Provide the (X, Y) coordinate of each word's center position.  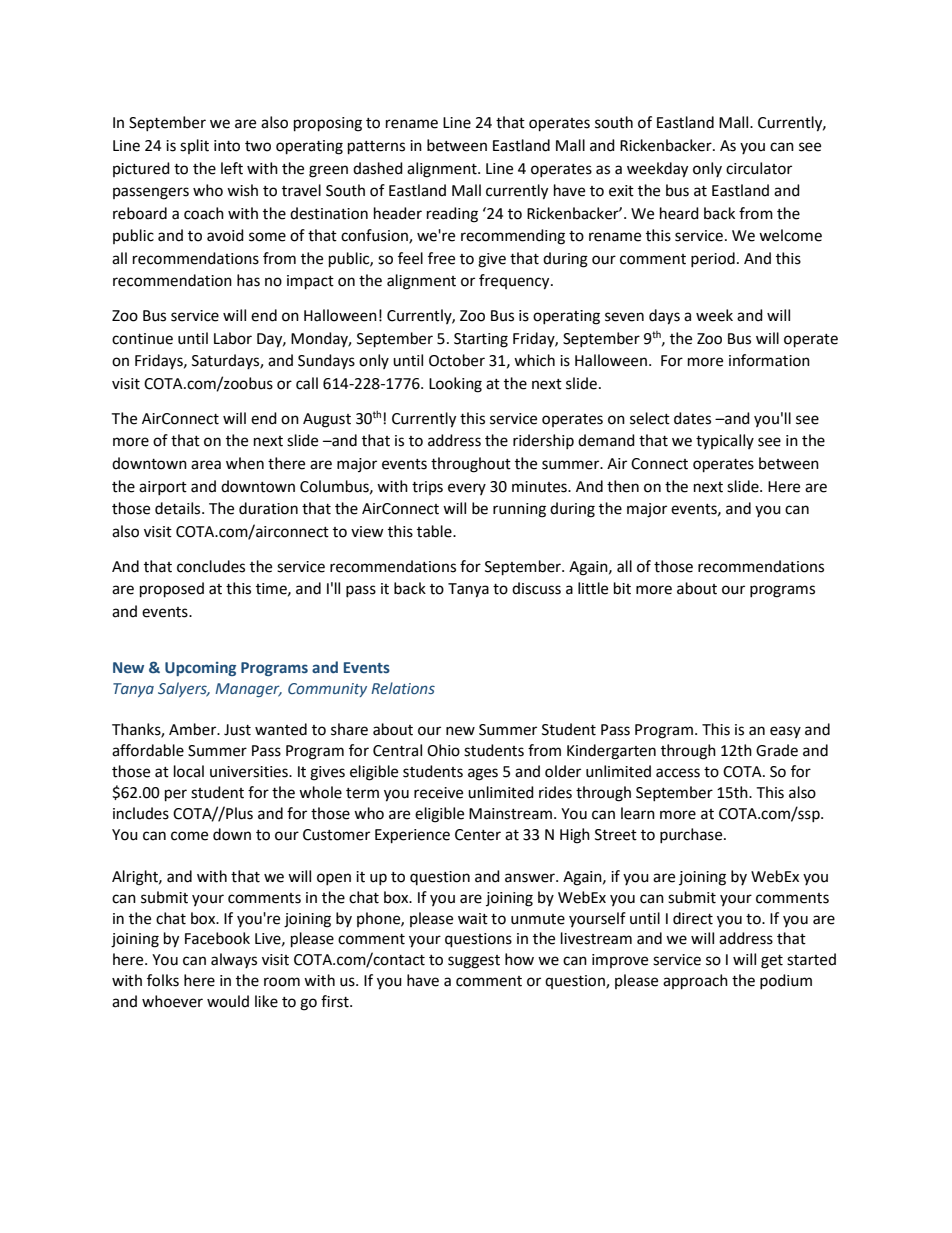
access (678, 773)
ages (483, 774)
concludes (211, 566)
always (234, 960)
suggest (474, 962)
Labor (233, 338)
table (435, 531)
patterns (376, 148)
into (227, 146)
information (769, 360)
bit (622, 588)
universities (250, 772)
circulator (759, 168)
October (457, 360)
